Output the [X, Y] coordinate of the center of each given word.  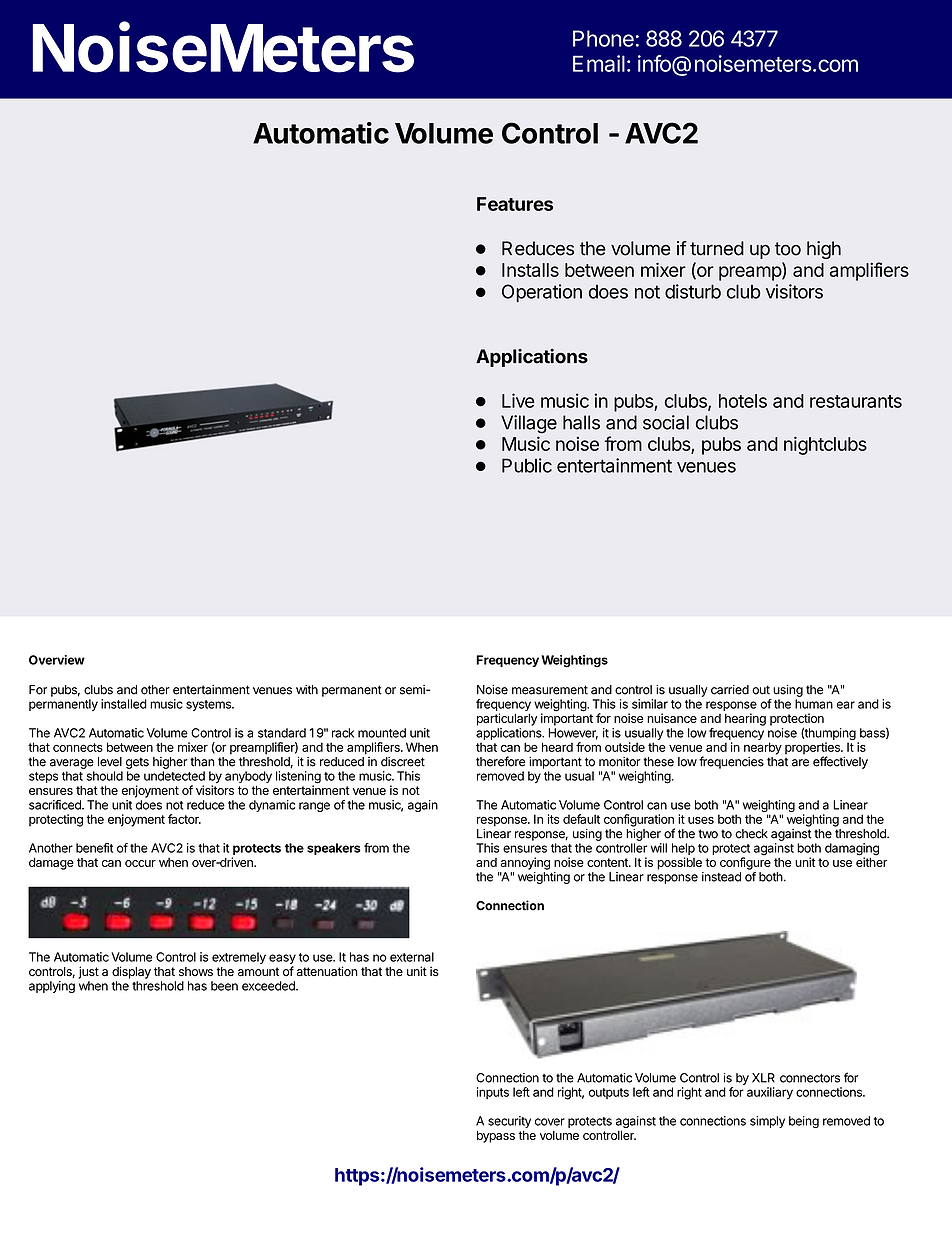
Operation [542, 293]
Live [518, 400]
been [224, 986]
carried [730, 690]
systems [209, 705]
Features [515, 204]
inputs [493, 1093]
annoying [525, 863]
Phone [603, 38]
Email [599, 63]
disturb [693, 291]
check [751, 834]
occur [140, 863]
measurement [550, 690]
